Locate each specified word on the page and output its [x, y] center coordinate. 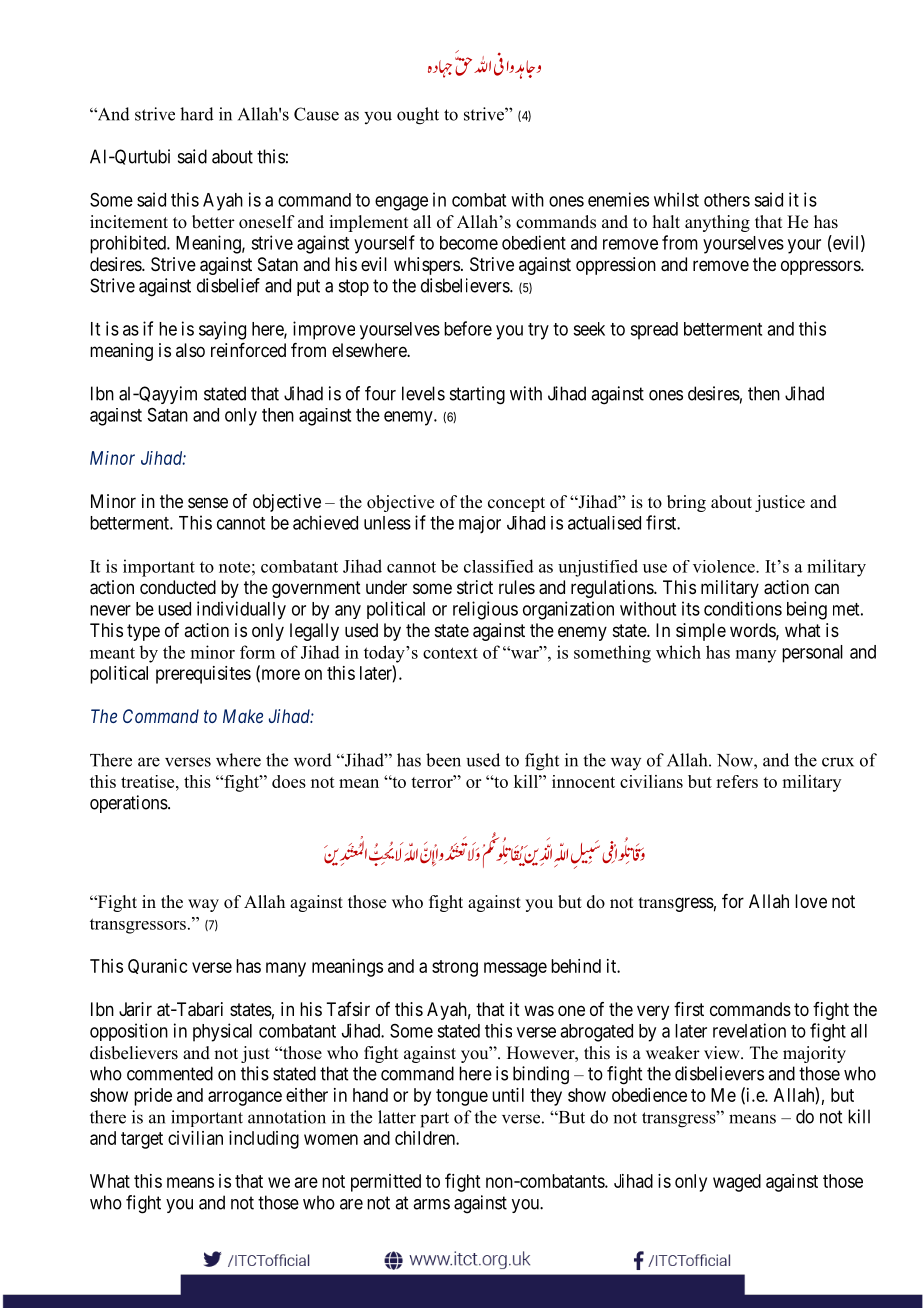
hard [197, 114]
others [727, 200]
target [142, 1140]
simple [701, 632]
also [190, 350]
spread [654, 331]
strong [455, 968]
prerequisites [203, 675]
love [811, 901]
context [450, 653]
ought [418, 116]
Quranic [158, 966]
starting [477, 395]
